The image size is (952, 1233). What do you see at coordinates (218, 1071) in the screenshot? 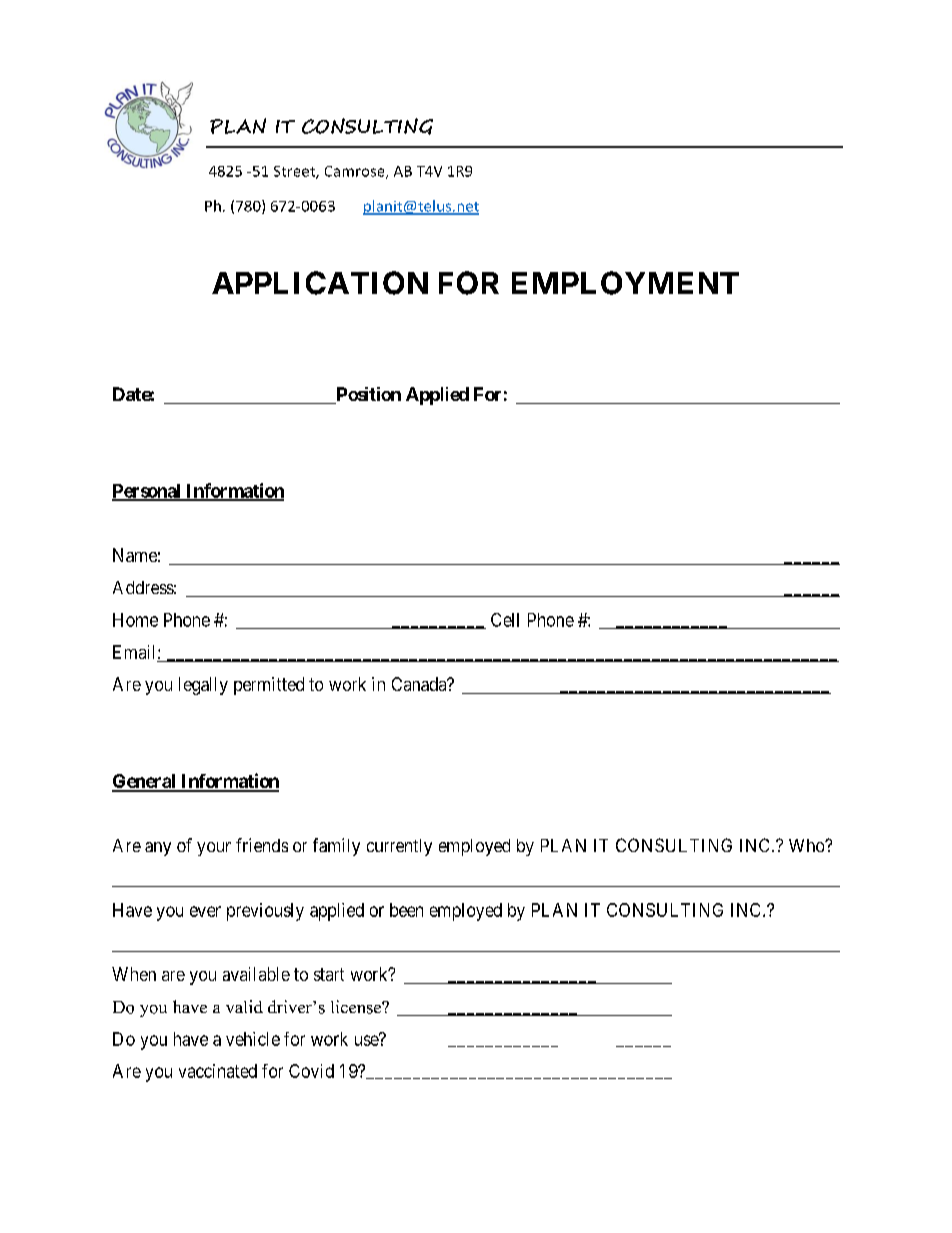
I see `vaccinated` at bounding box center [218, 1071].
